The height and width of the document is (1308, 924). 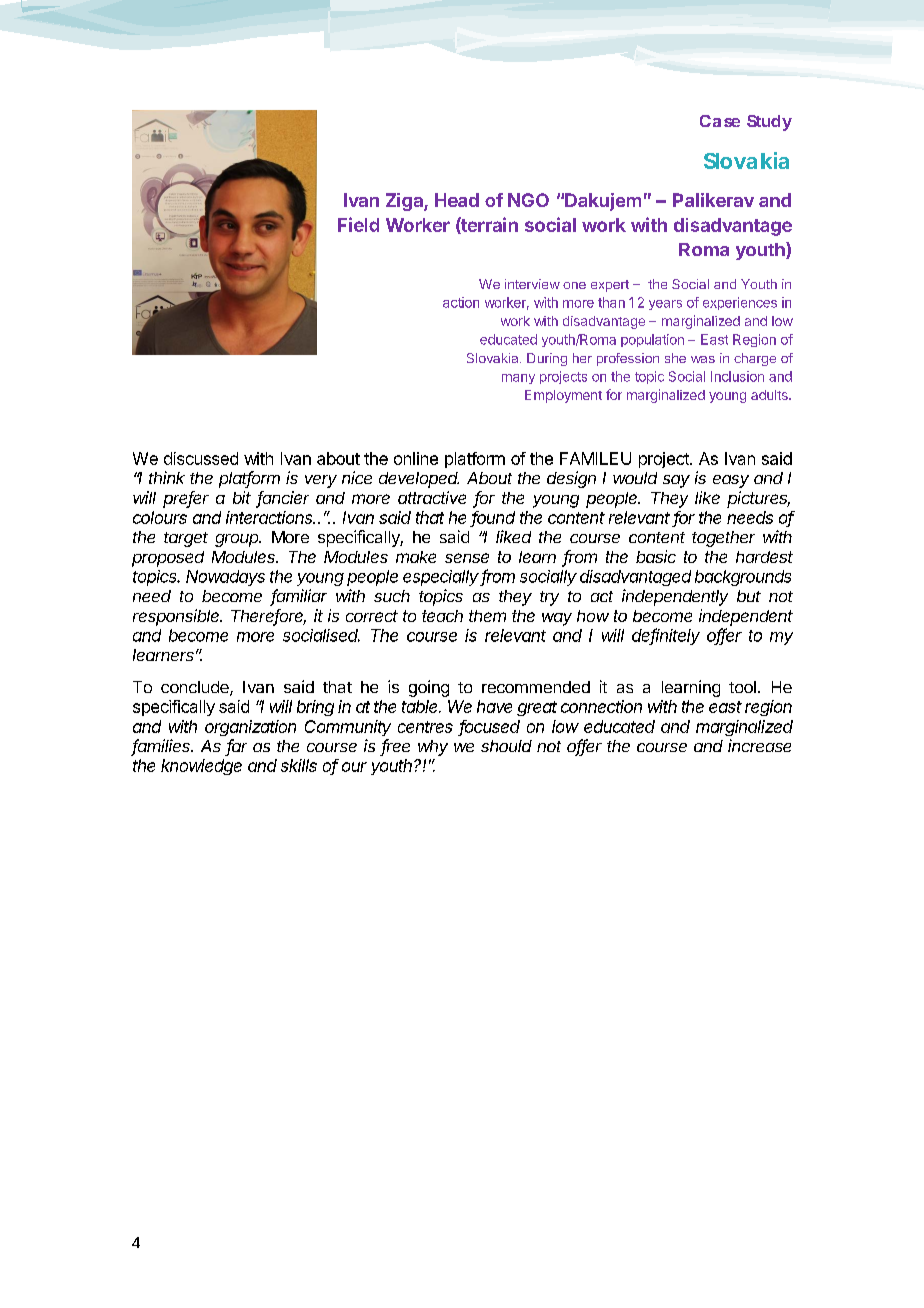 I want to click on Head, so click(x=457, y=200).
